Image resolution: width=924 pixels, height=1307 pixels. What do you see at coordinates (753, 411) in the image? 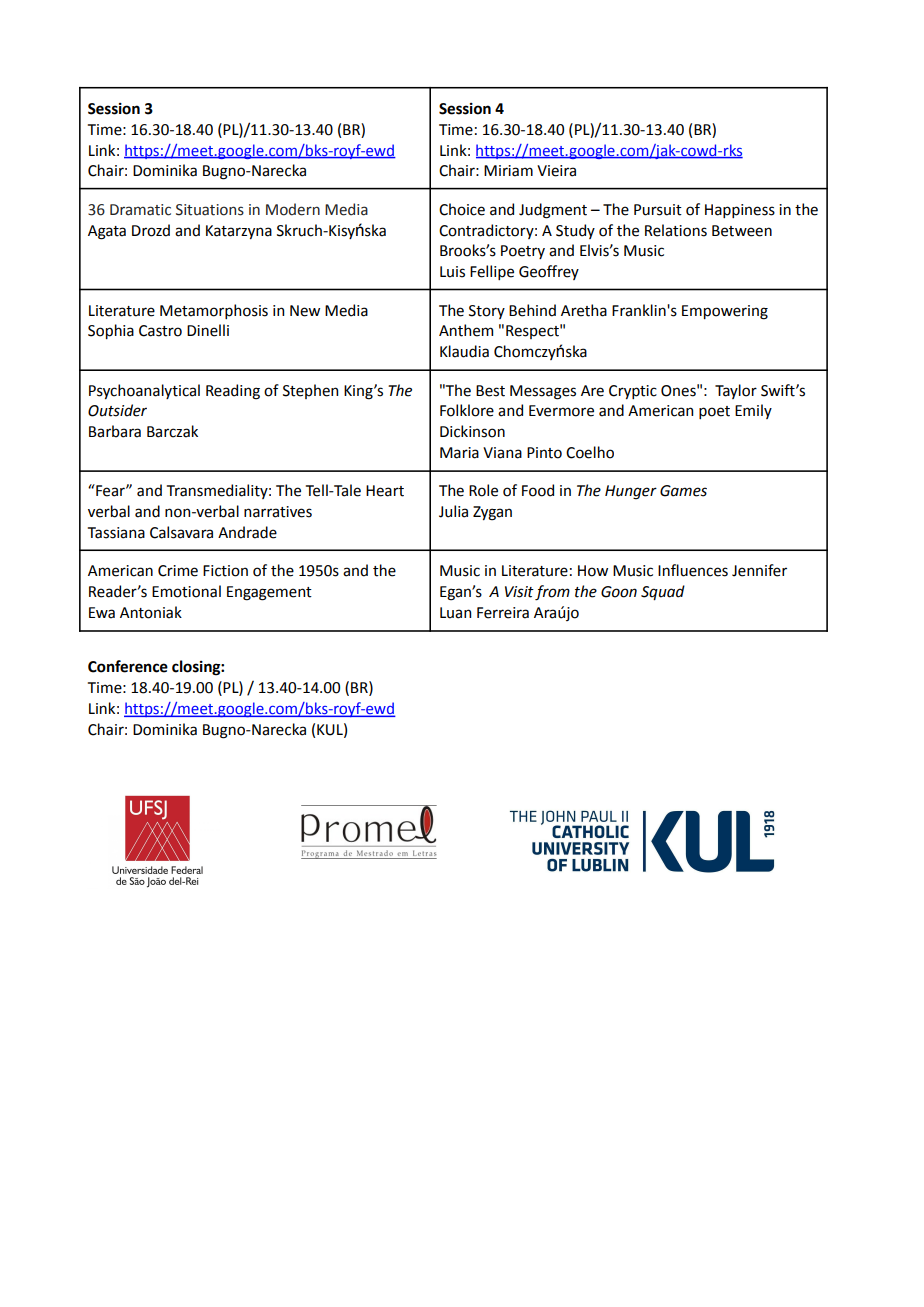
I see `Emily` at bounding box center [753, 411].
